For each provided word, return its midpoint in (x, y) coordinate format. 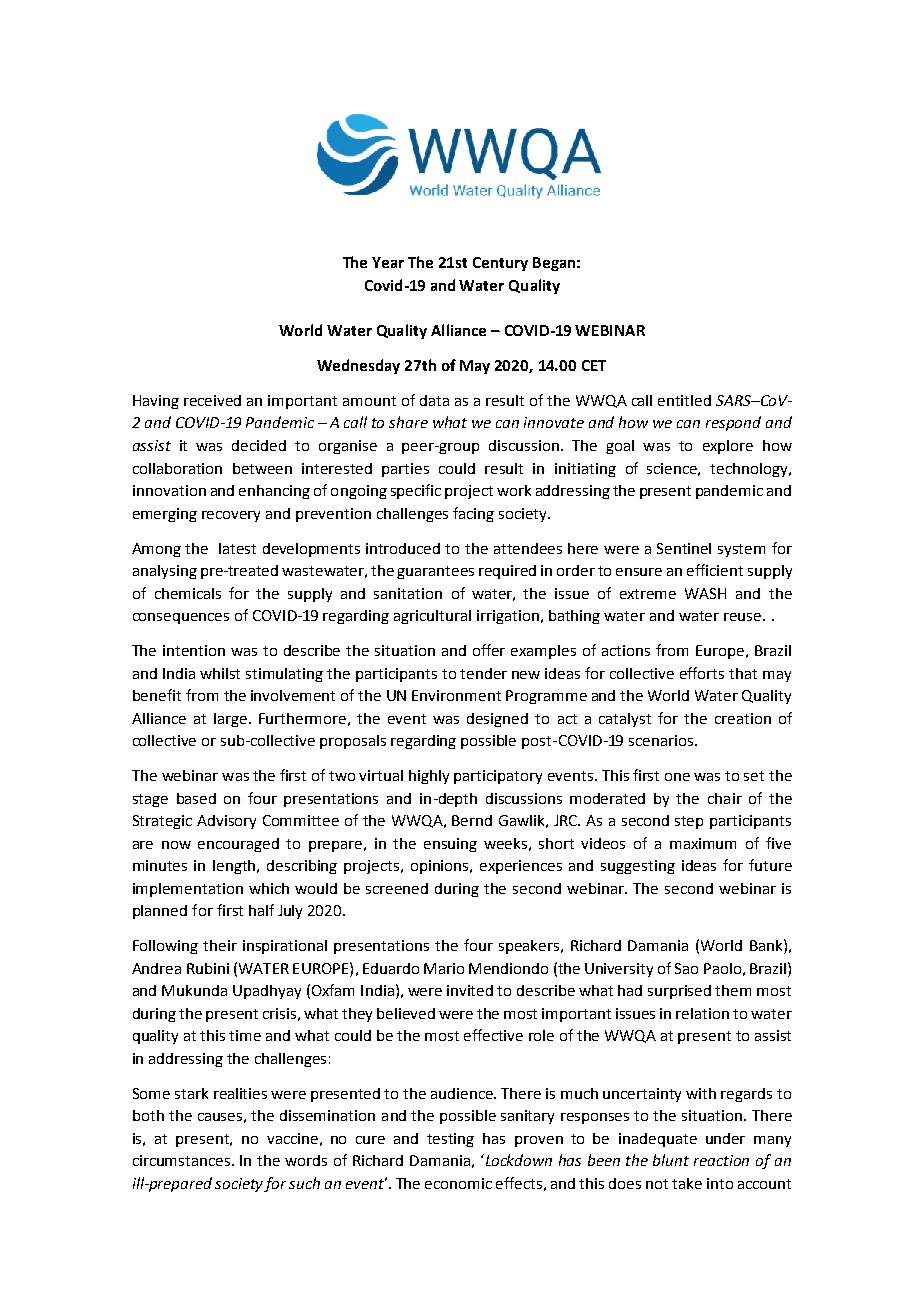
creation (743, 718)
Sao (686, 968)
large (232, 720)
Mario (444, 968)
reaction (721, 1160)
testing (450, 1140)
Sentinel (684, 548)
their (220, 945)
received (212, 400)
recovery (231, 516)
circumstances (183, 1160)
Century (500, 264)
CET (594, 365)
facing (473, 514)
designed (497, 720)
